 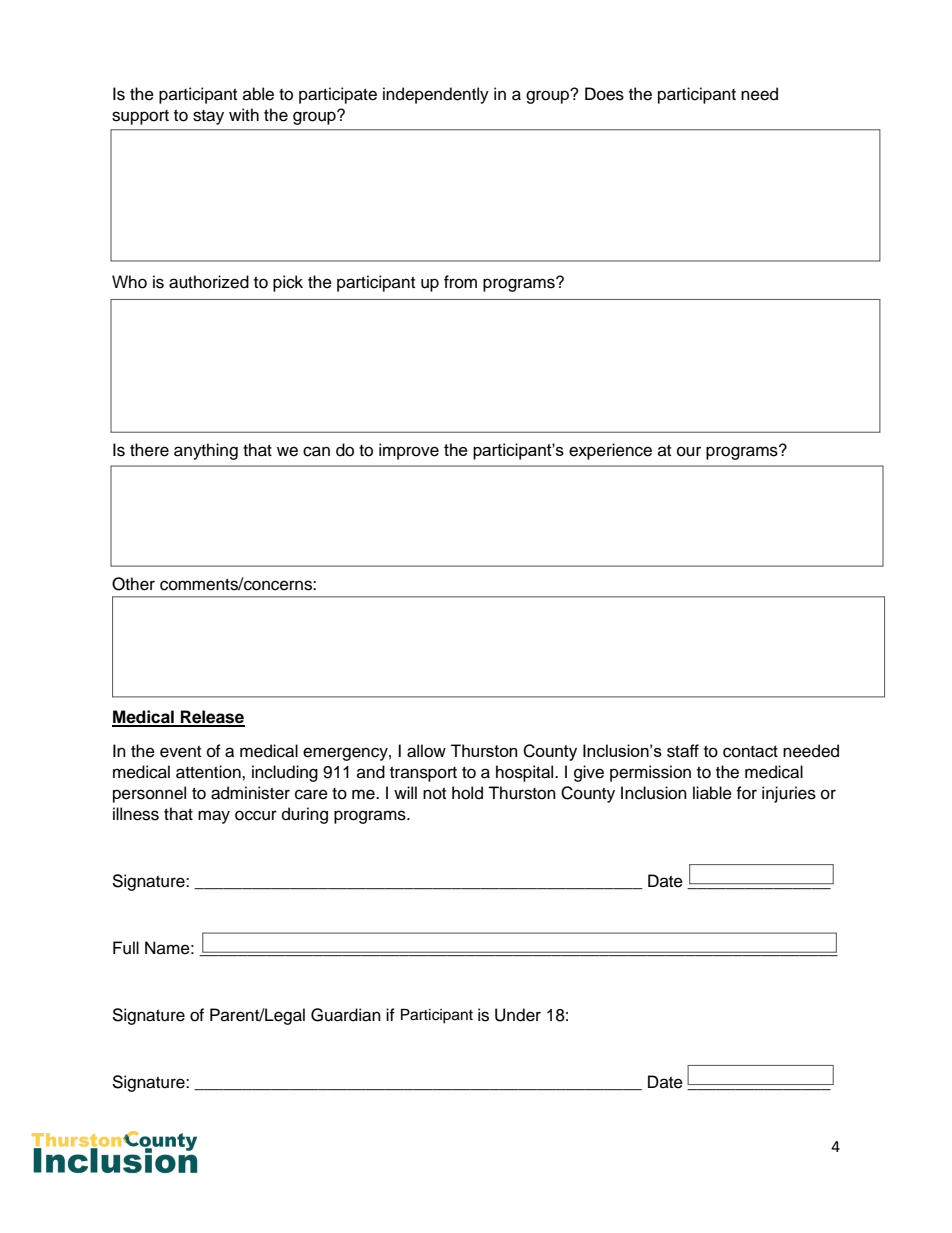 I want to click on Other, so click(x=133, y=584).
